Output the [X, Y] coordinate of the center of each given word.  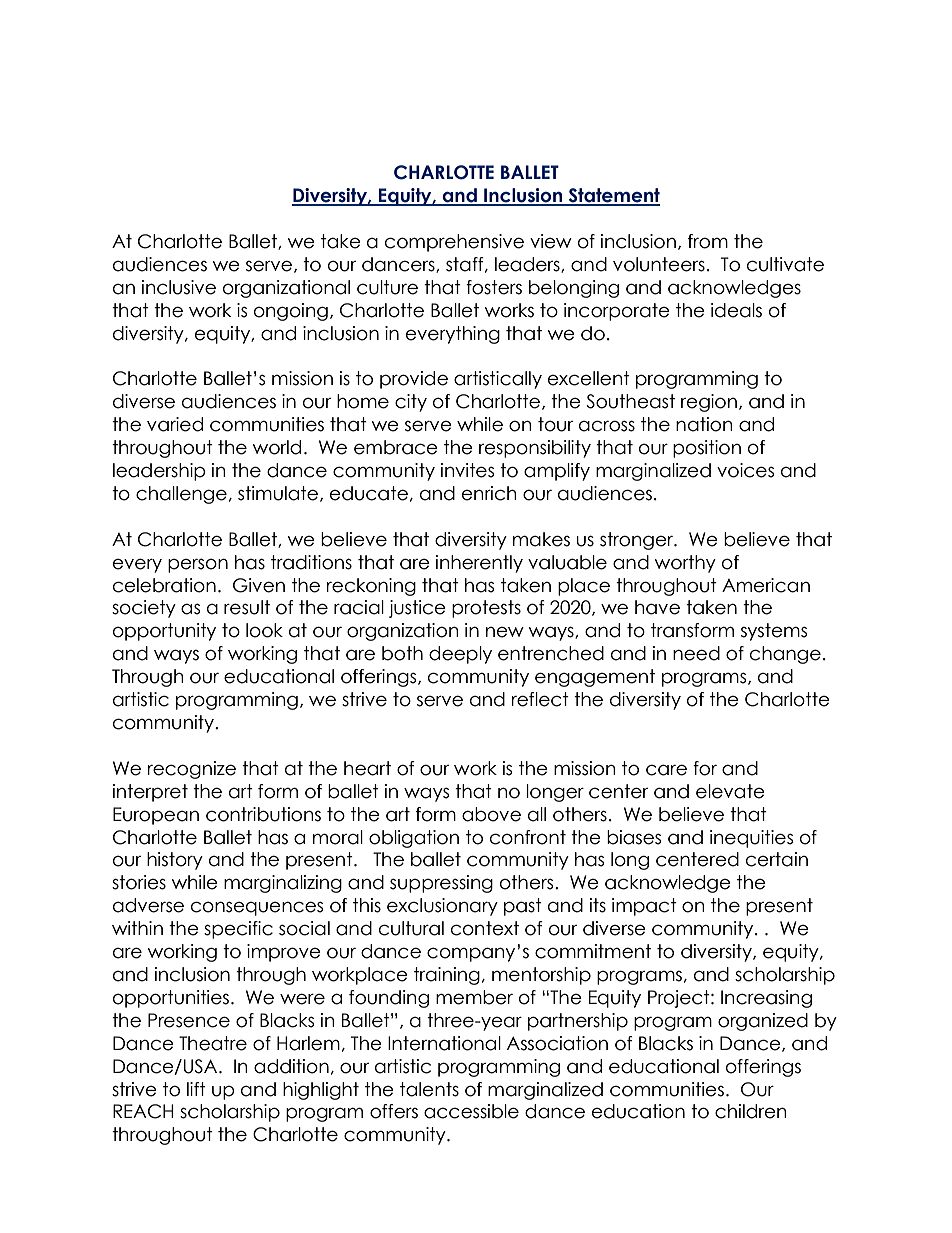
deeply [460, 655]
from [708, 241]
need [696, 653]
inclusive [179, 287]
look [264, 630]
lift [196, 1089]
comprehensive [454, 243]
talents [429, 1089]
